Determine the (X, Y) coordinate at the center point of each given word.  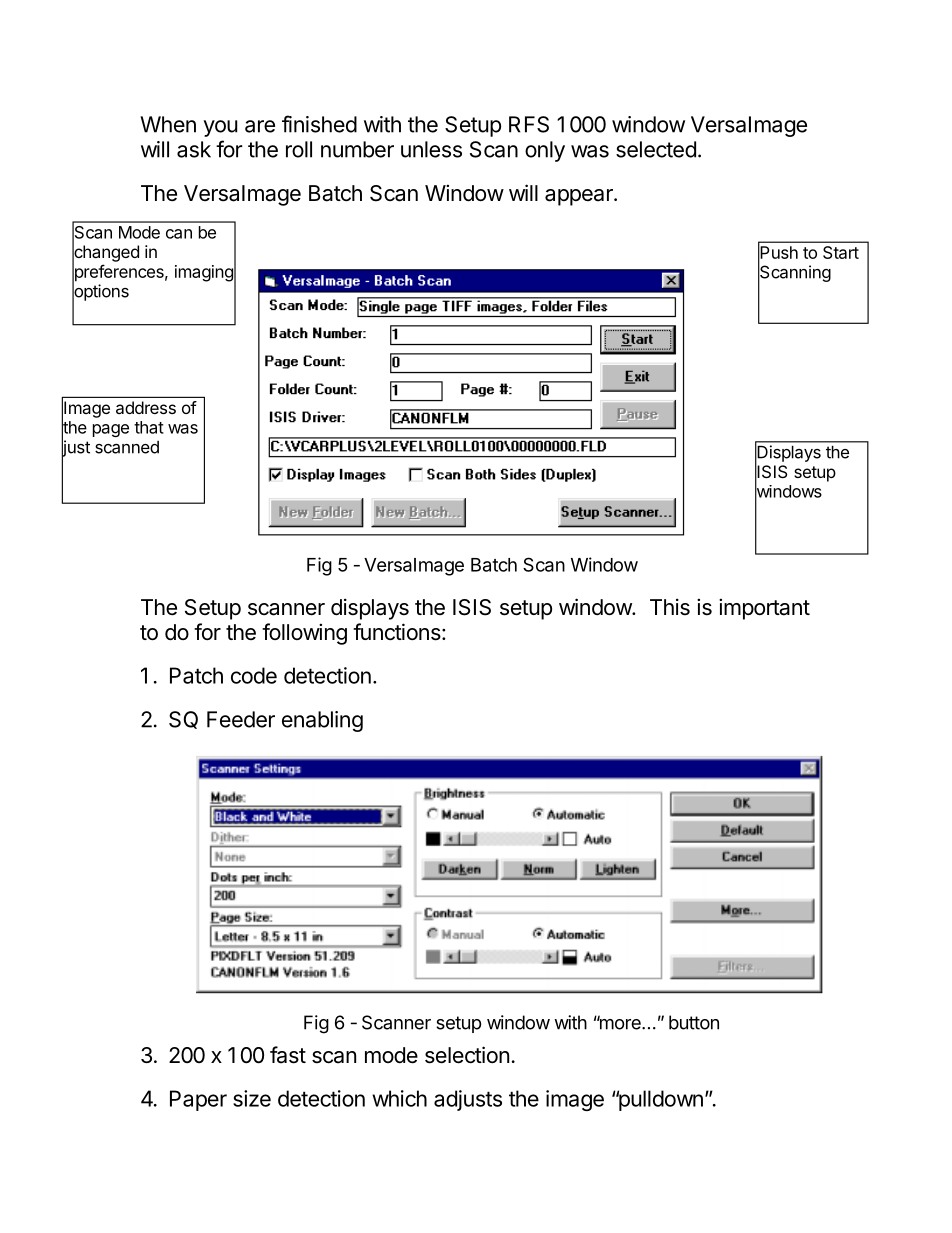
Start (841, 252)
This (670, 607)
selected (656, 149)
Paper (198, 1100)
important (764, 609)
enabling (322, 721)
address (146, 407)
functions (397, 632)
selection (467, 1055)
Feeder (241, 719)
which (399, 1098)
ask (194, 149)
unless (431, 149)
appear (580, 197)
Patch (196, 675)
